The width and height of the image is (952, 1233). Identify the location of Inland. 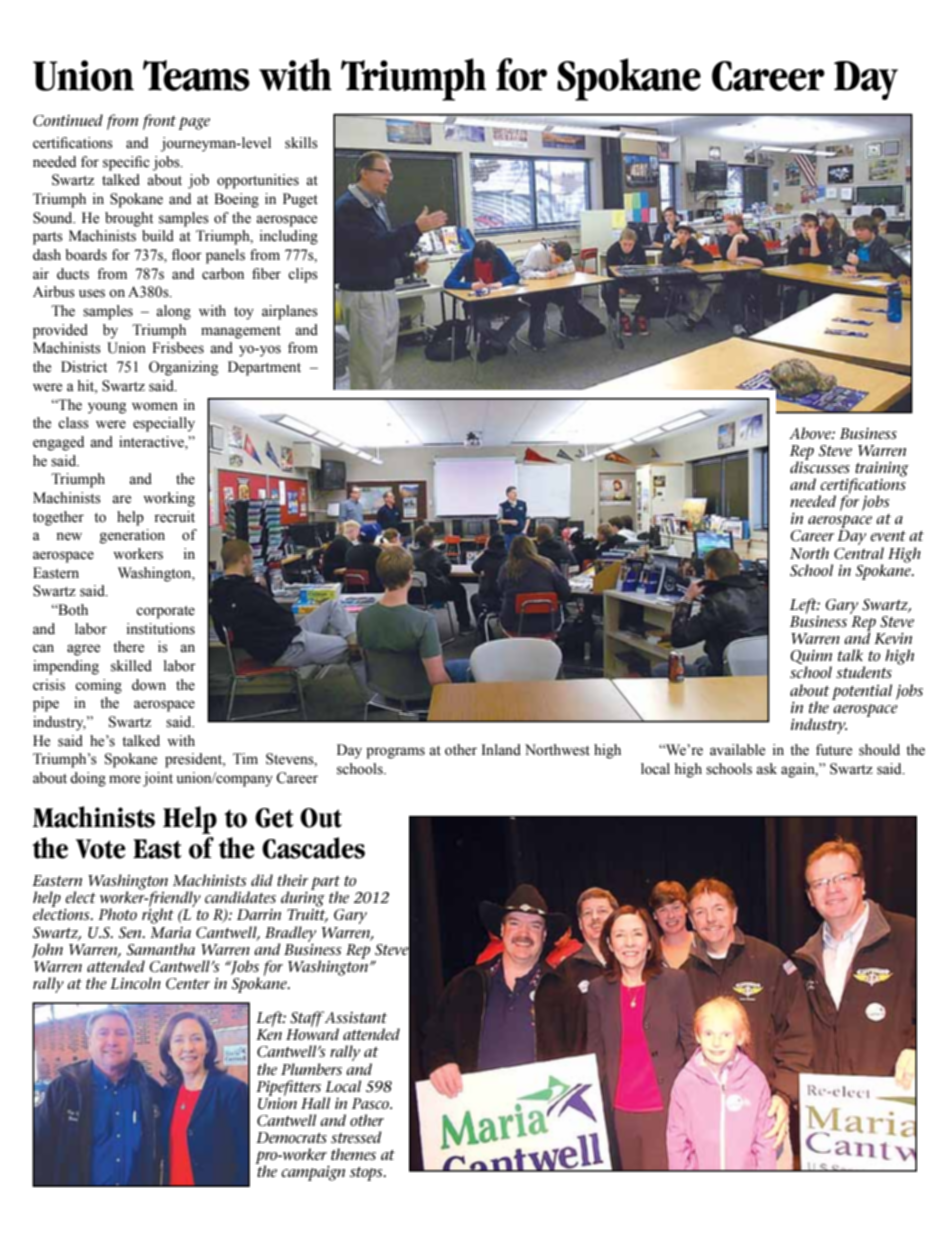
(501, 750).
